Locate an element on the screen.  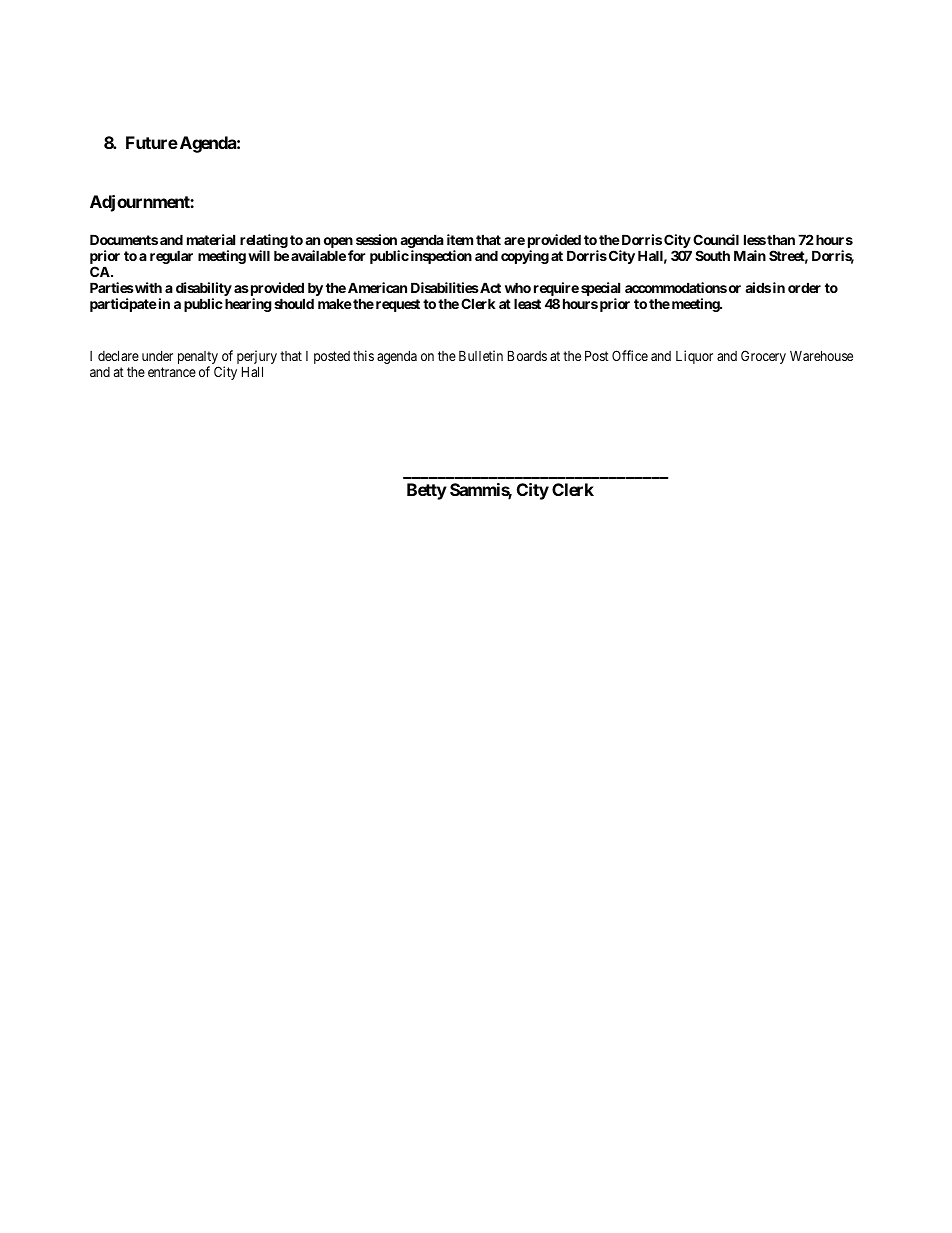
Bulletin is located at coordinates (481, 355).
